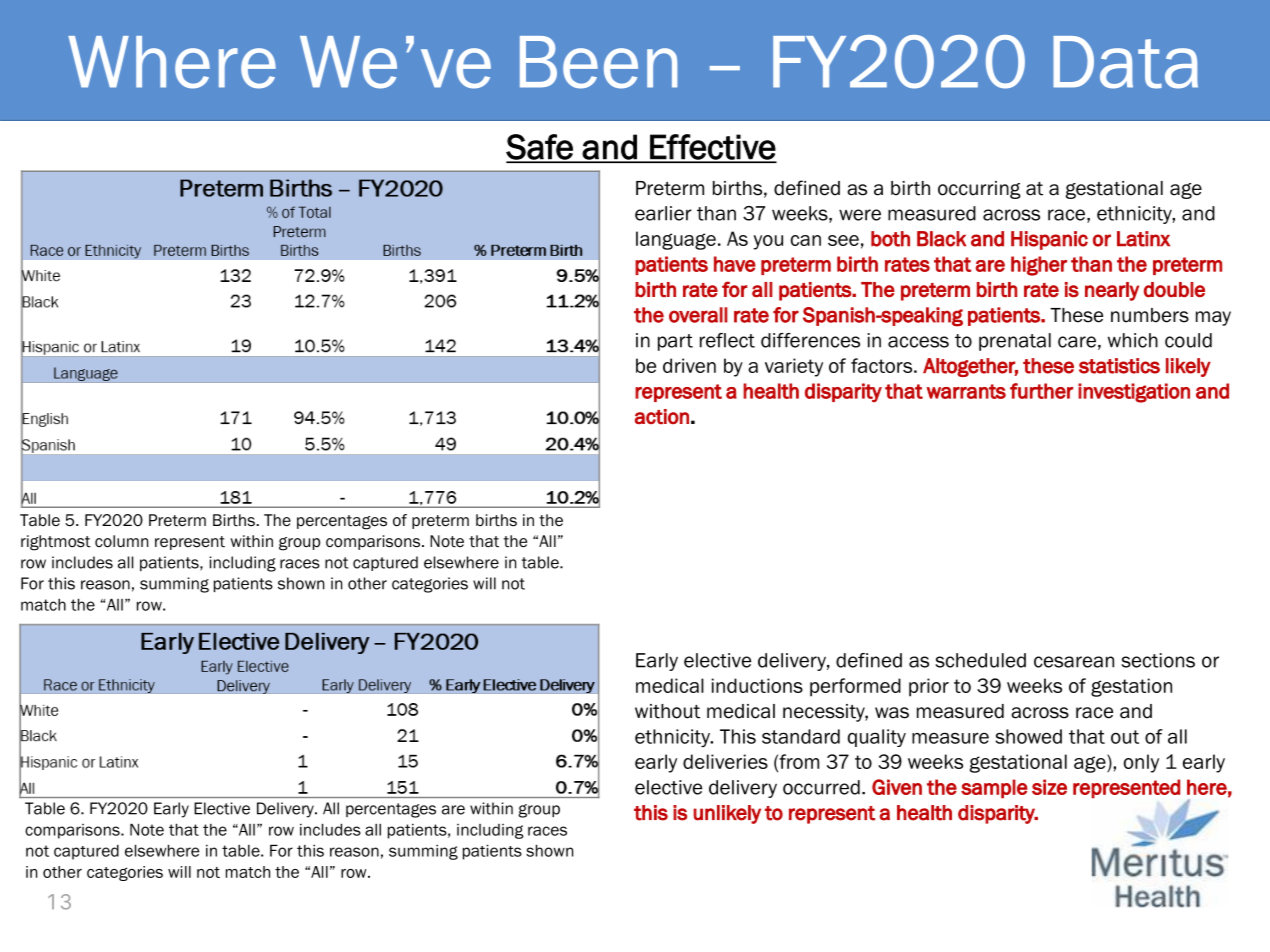 The height and width of the image is (952, 1270). What do you see at coordinates (725, 761) in the image?
I see `deliveries` at bounding box center [725, 761].
